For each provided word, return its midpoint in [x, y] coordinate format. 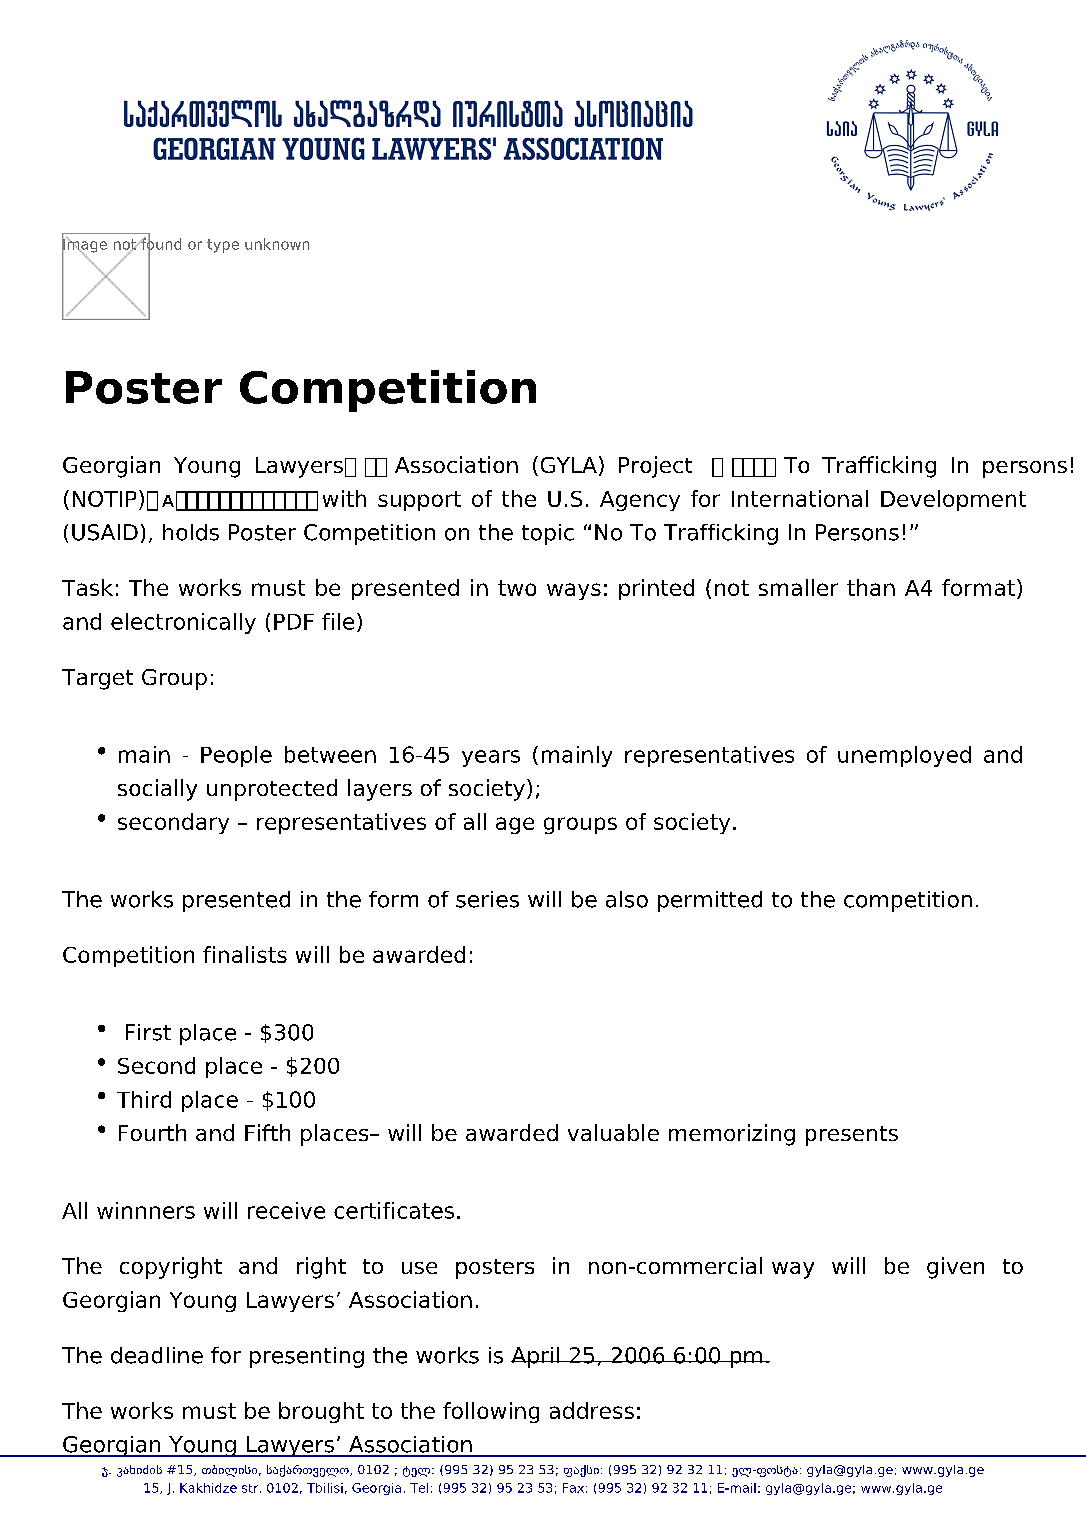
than [871, 587]
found [160, 244]
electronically [183, 623]
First [148, 1032]
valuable [613, 1132]
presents [852, 1136]
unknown [277, 244]
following [491, 1412]
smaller [798, 587]
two [517, 588]
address [592, 1410]
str [251, 1488]
